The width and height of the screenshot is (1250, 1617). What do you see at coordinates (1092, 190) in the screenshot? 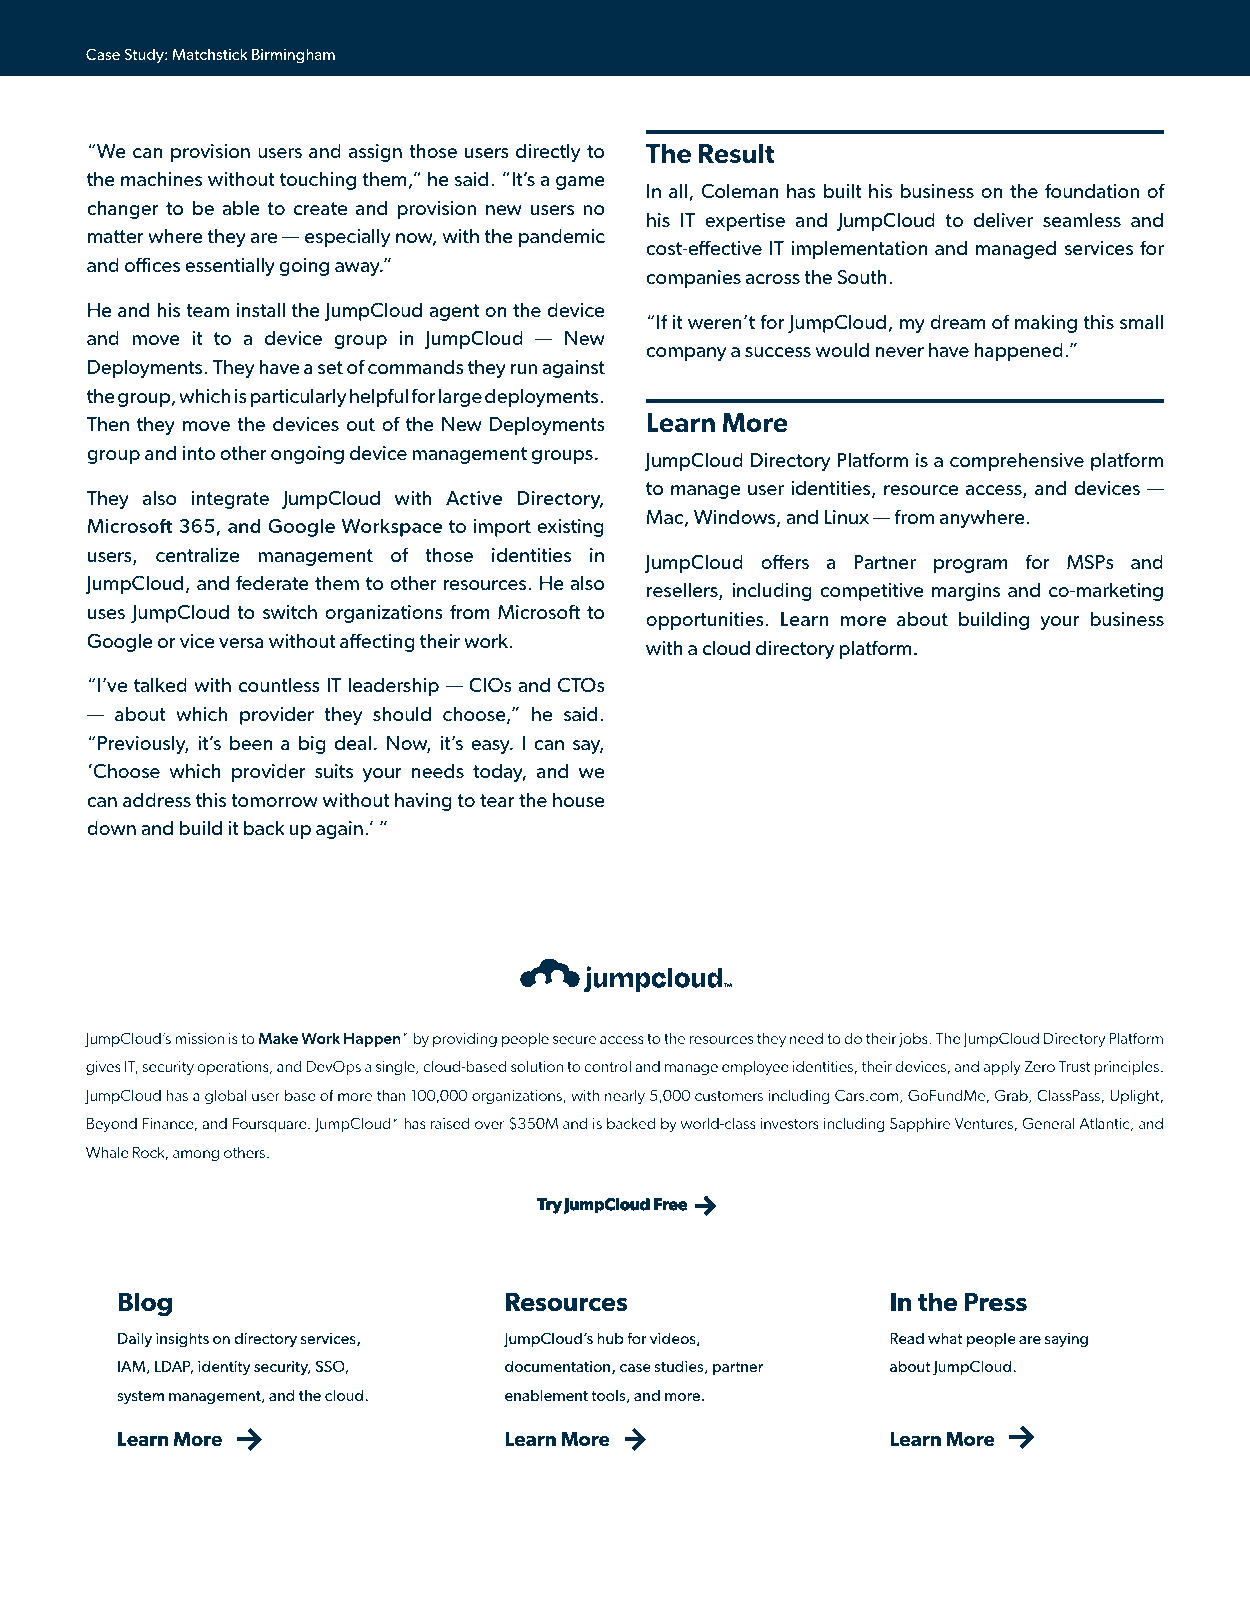
I see `foundation` at bounding box center [1092, 190].
